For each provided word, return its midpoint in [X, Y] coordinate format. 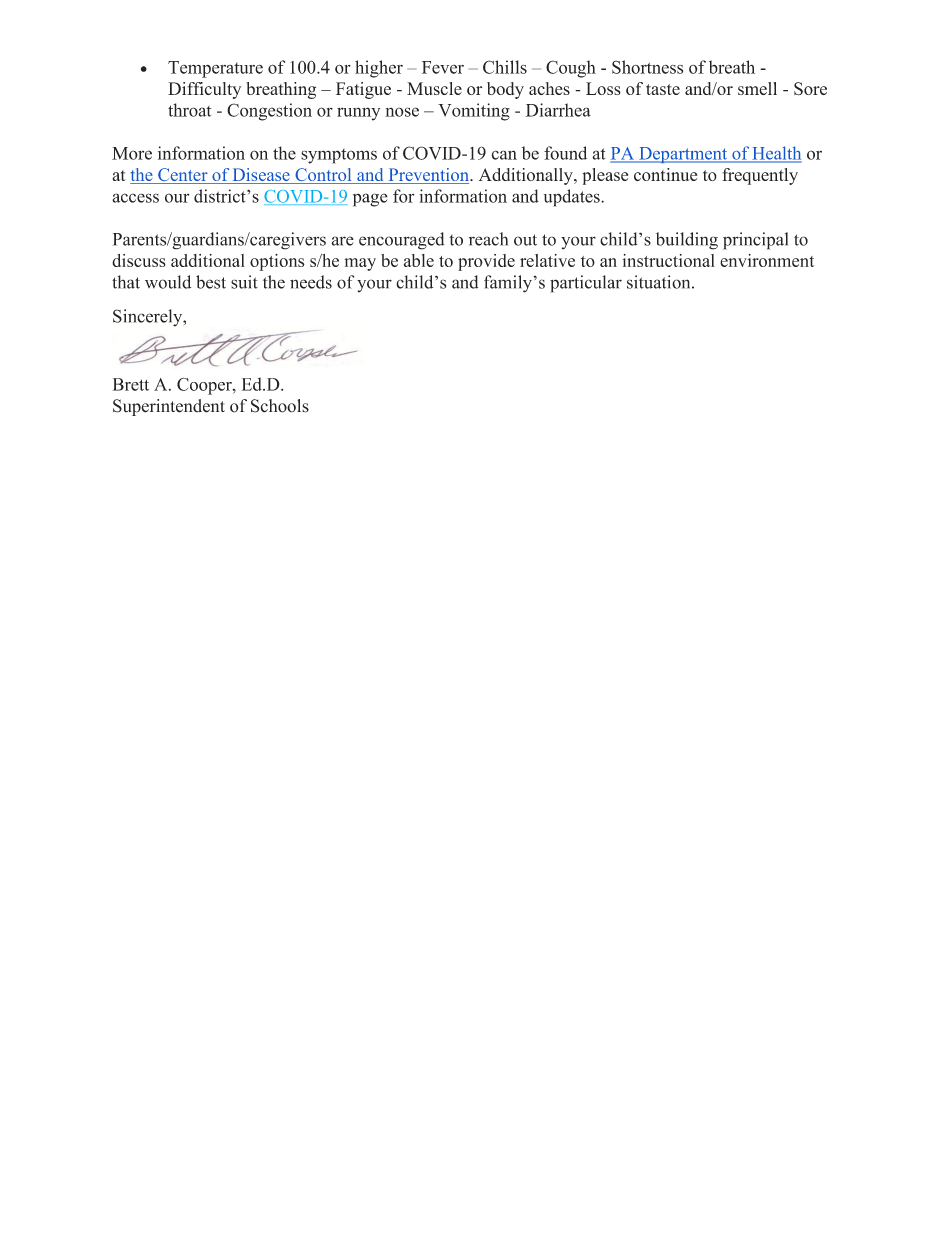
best [211, 282]
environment [767, 260]
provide [486, 262]
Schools [280, 406]
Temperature [215, 69]
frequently [760, 176]
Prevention [428, 176]
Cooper [205, 386]
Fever [443, 67]
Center [183, 176]
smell [757, 88]
